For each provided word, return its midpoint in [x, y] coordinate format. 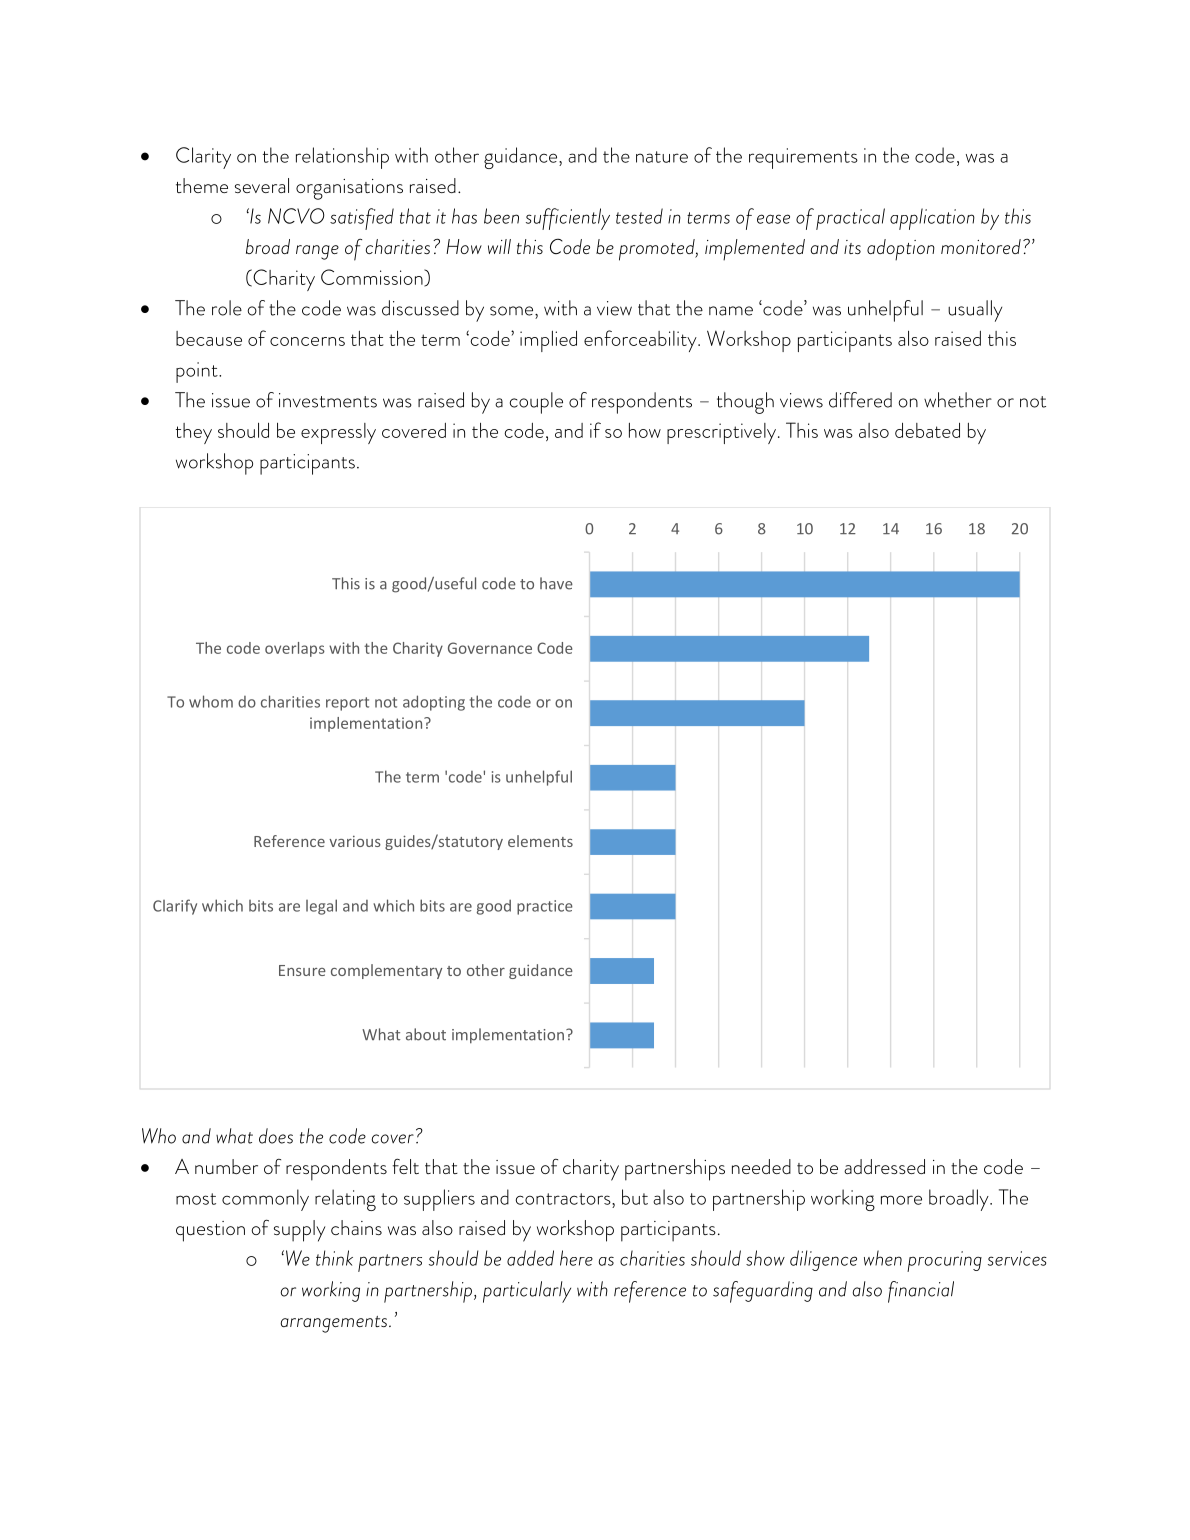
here [576, 1258]
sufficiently [568, 219]
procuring [944, 1261]
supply [300, 1231]
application [932, 219]
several [262, 185]
